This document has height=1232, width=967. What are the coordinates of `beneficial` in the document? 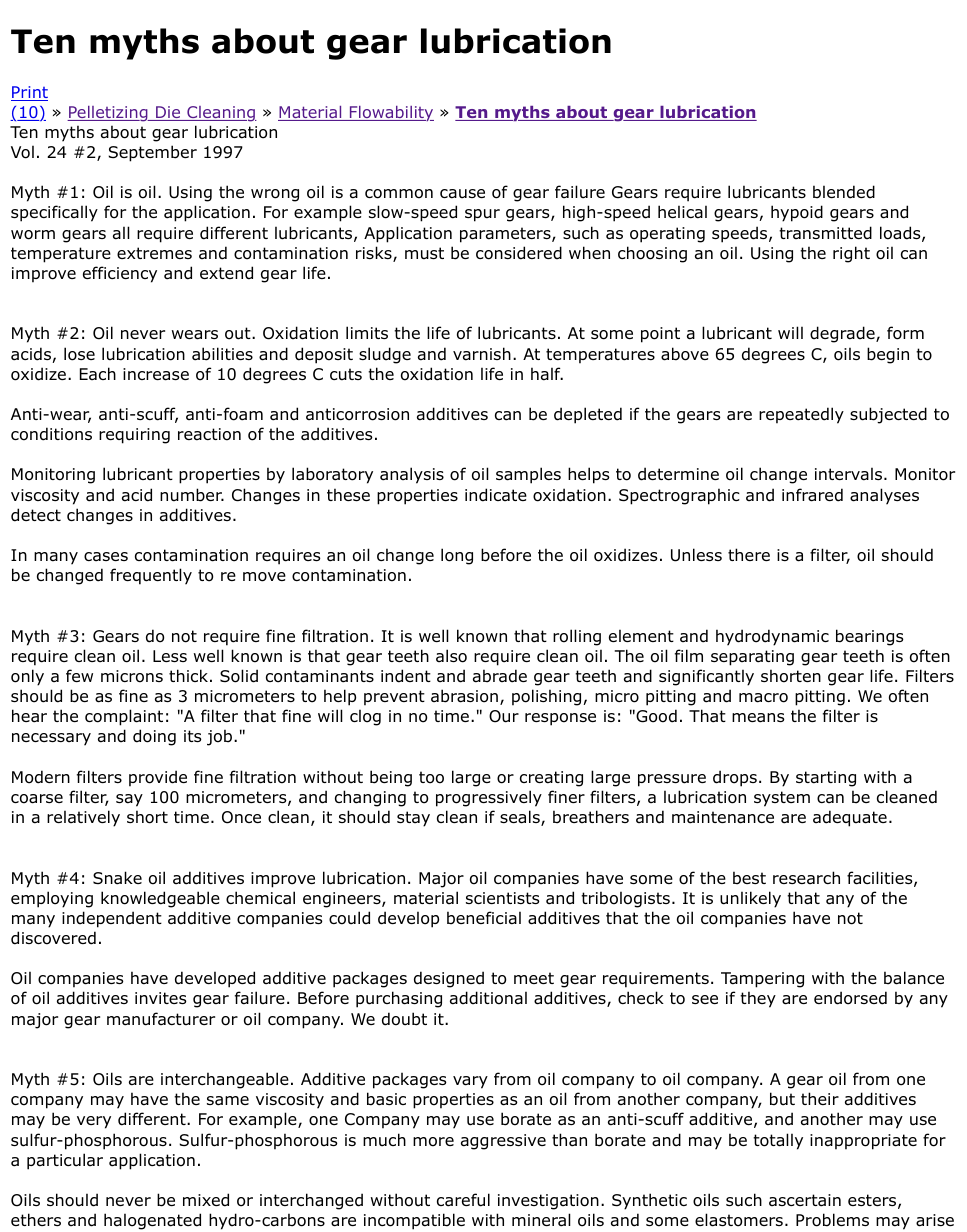 It's located at (484, 918).
